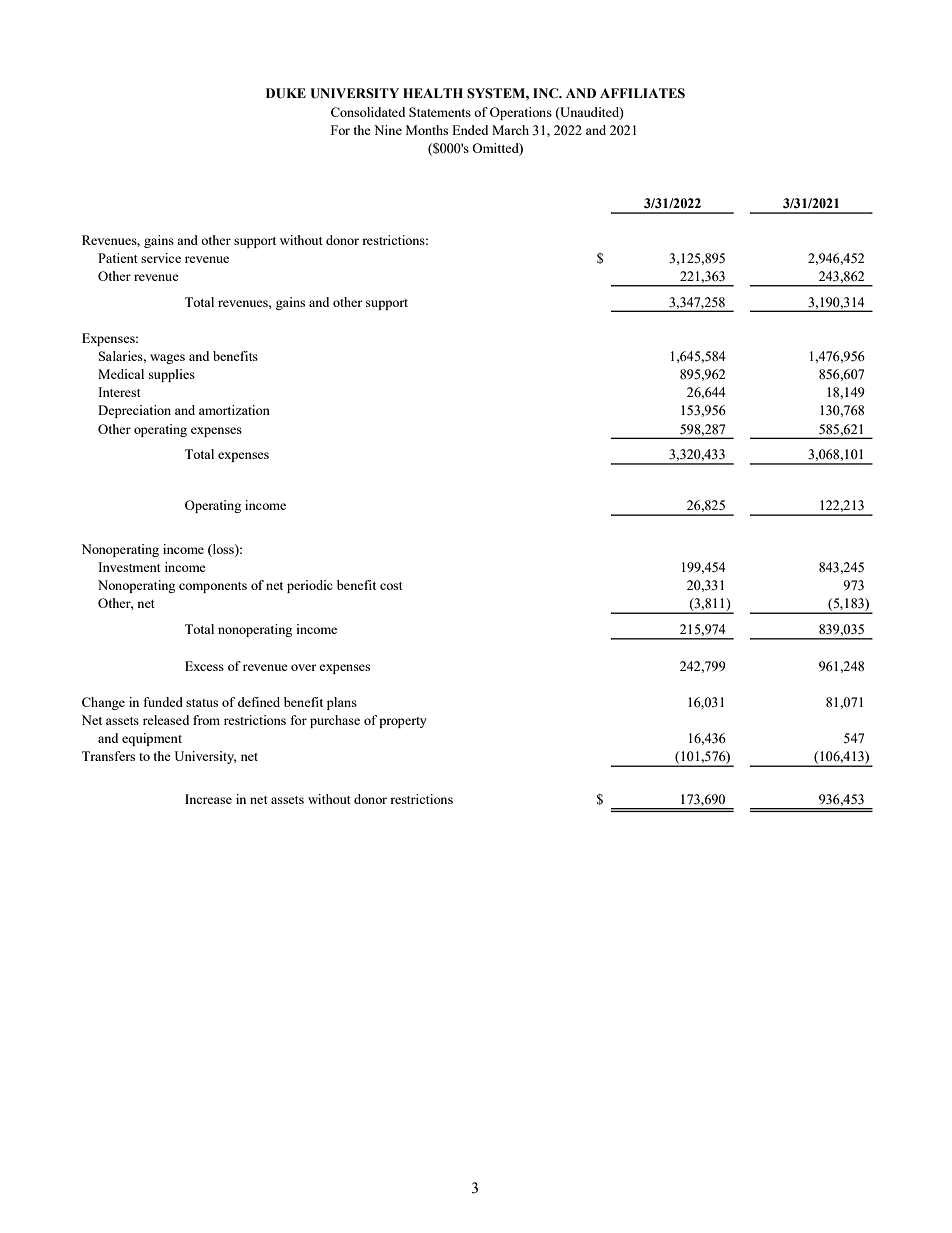 Image resolution: width=952 pixels, height=1233 pixels. I want to click on Operations, so click(521, 113).
